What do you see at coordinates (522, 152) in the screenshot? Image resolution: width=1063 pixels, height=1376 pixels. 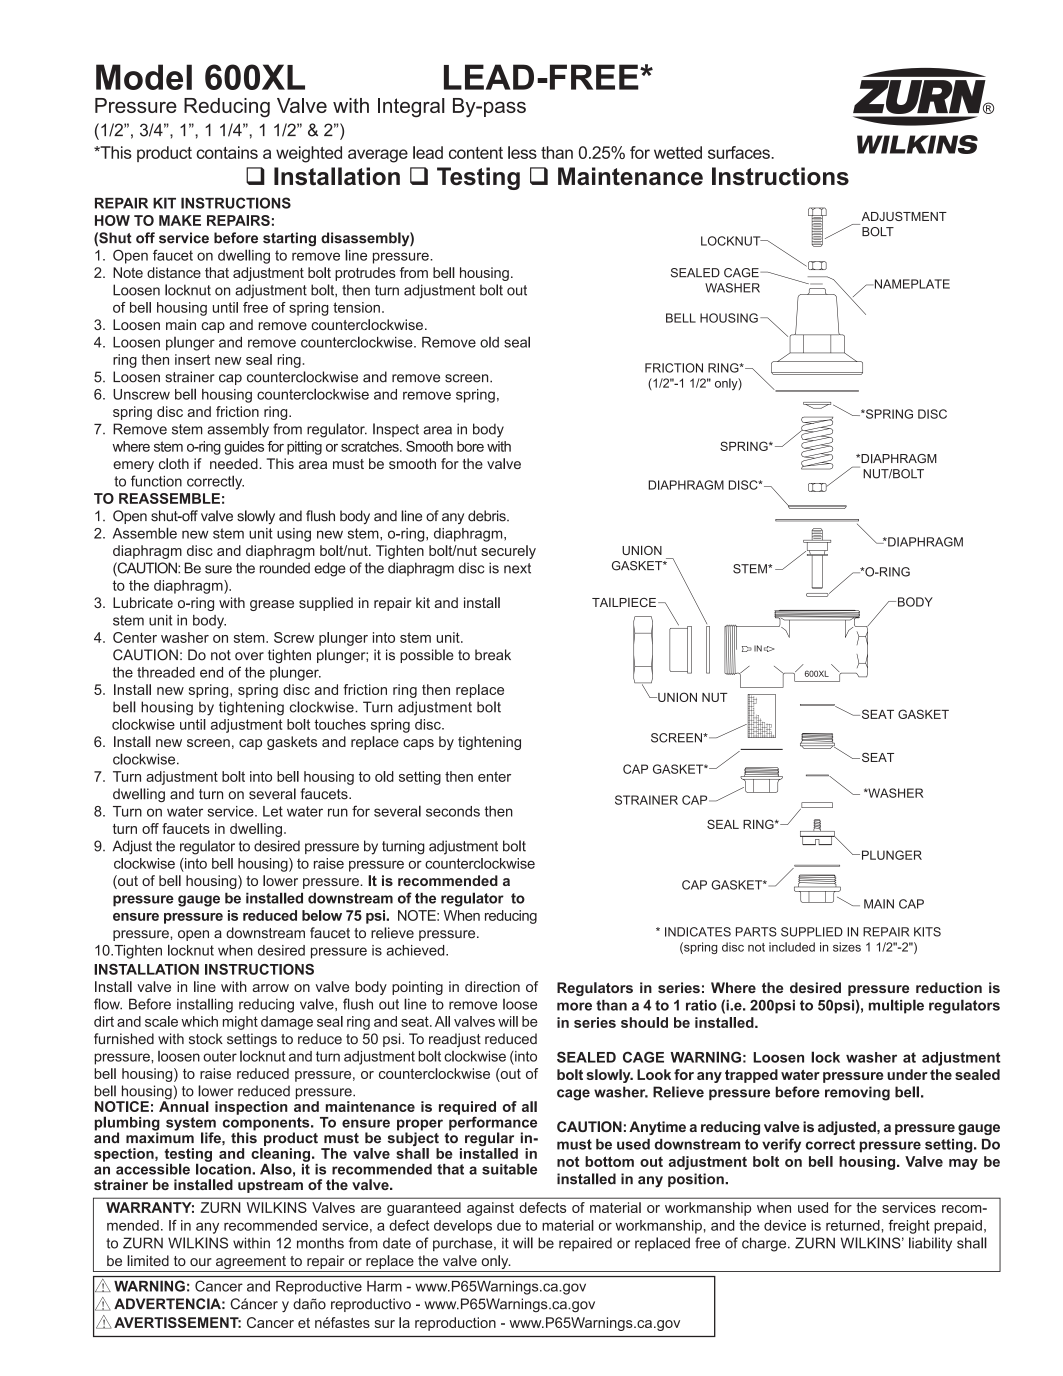 I see `less` at bounding box center [522, 152].
